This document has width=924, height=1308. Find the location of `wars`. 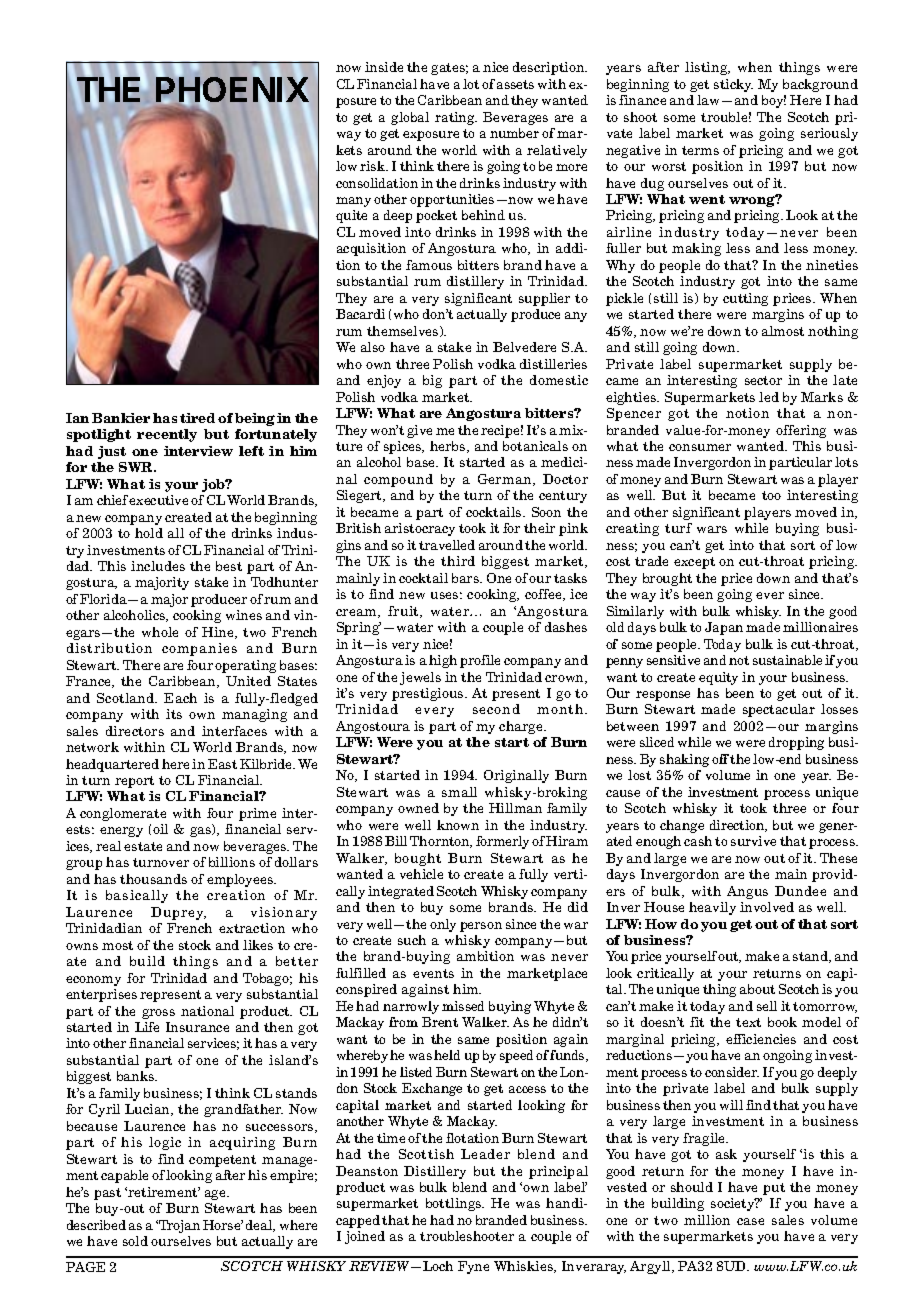

wars is located at coordinates (712, 529).
